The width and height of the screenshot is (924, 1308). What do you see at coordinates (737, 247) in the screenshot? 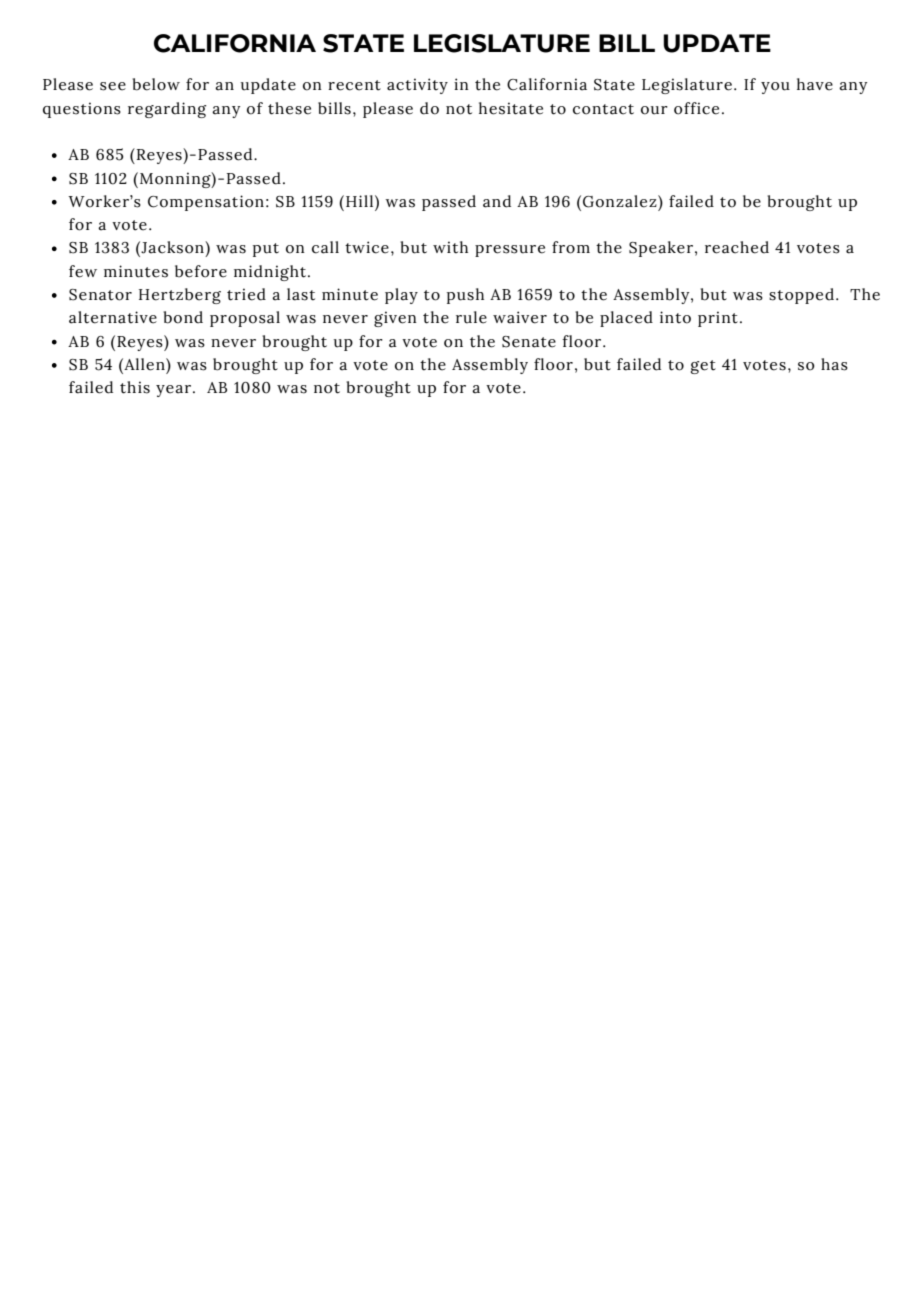
I see `reached` at bounding box center [737, 247].
